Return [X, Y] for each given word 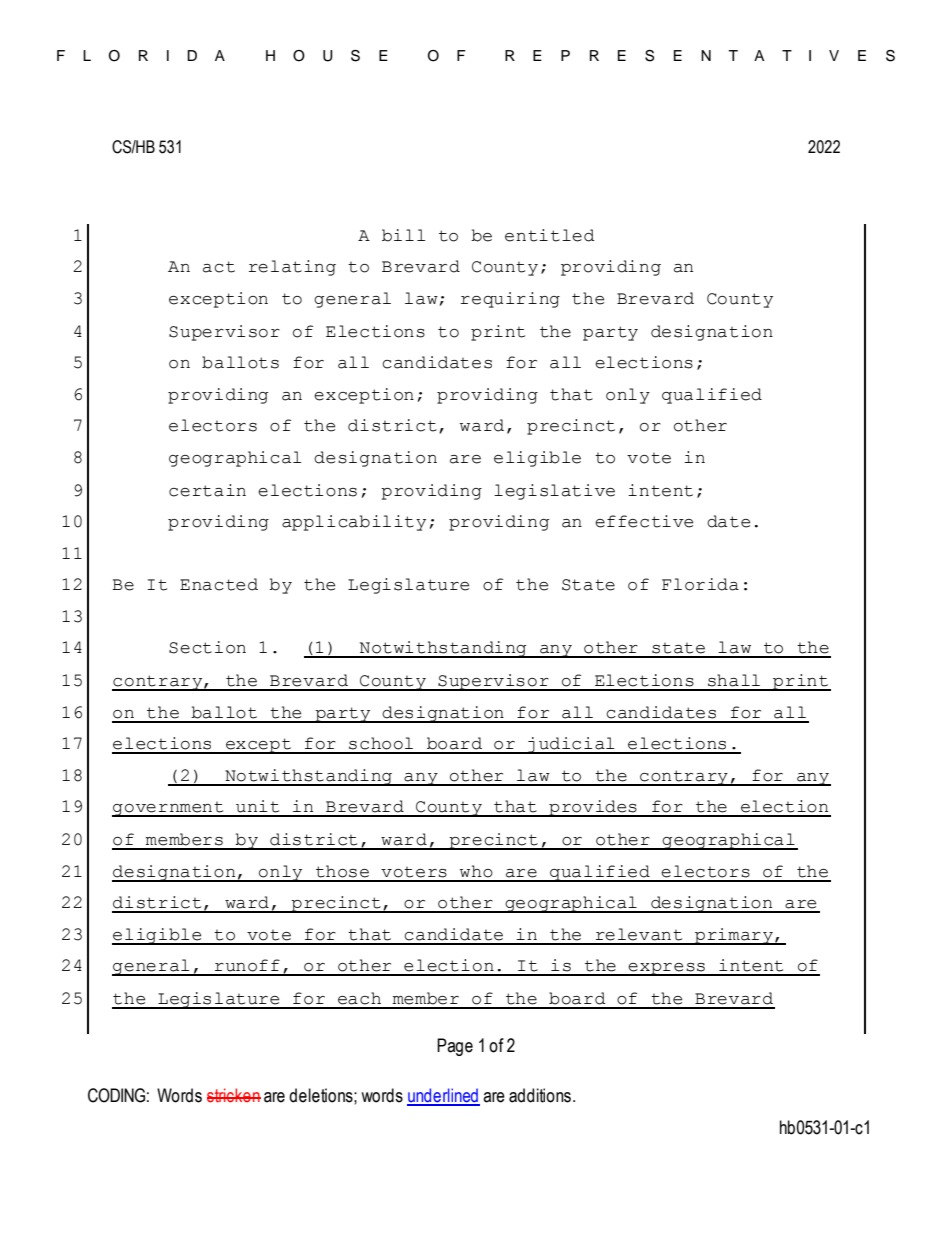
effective [644, 521]
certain [207, 490]
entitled [550, 235]
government [169, 809]
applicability [354, 523]
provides [593, 808]
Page [455, 1047]
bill [403, 235]
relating [292, 268]
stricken [234, 1095]
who [476, 871]
